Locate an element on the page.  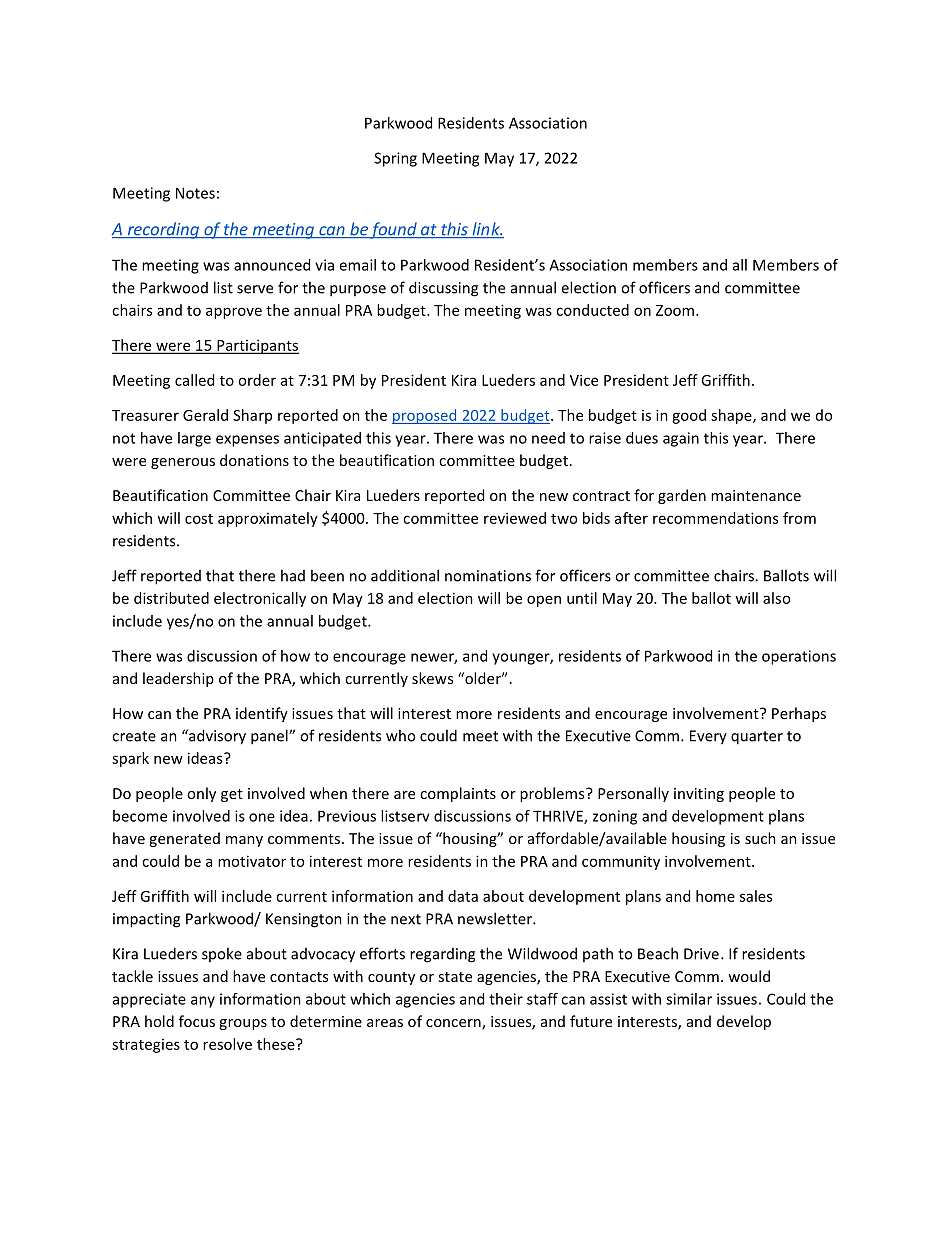
focus is located at coordinates (197, 1021).
